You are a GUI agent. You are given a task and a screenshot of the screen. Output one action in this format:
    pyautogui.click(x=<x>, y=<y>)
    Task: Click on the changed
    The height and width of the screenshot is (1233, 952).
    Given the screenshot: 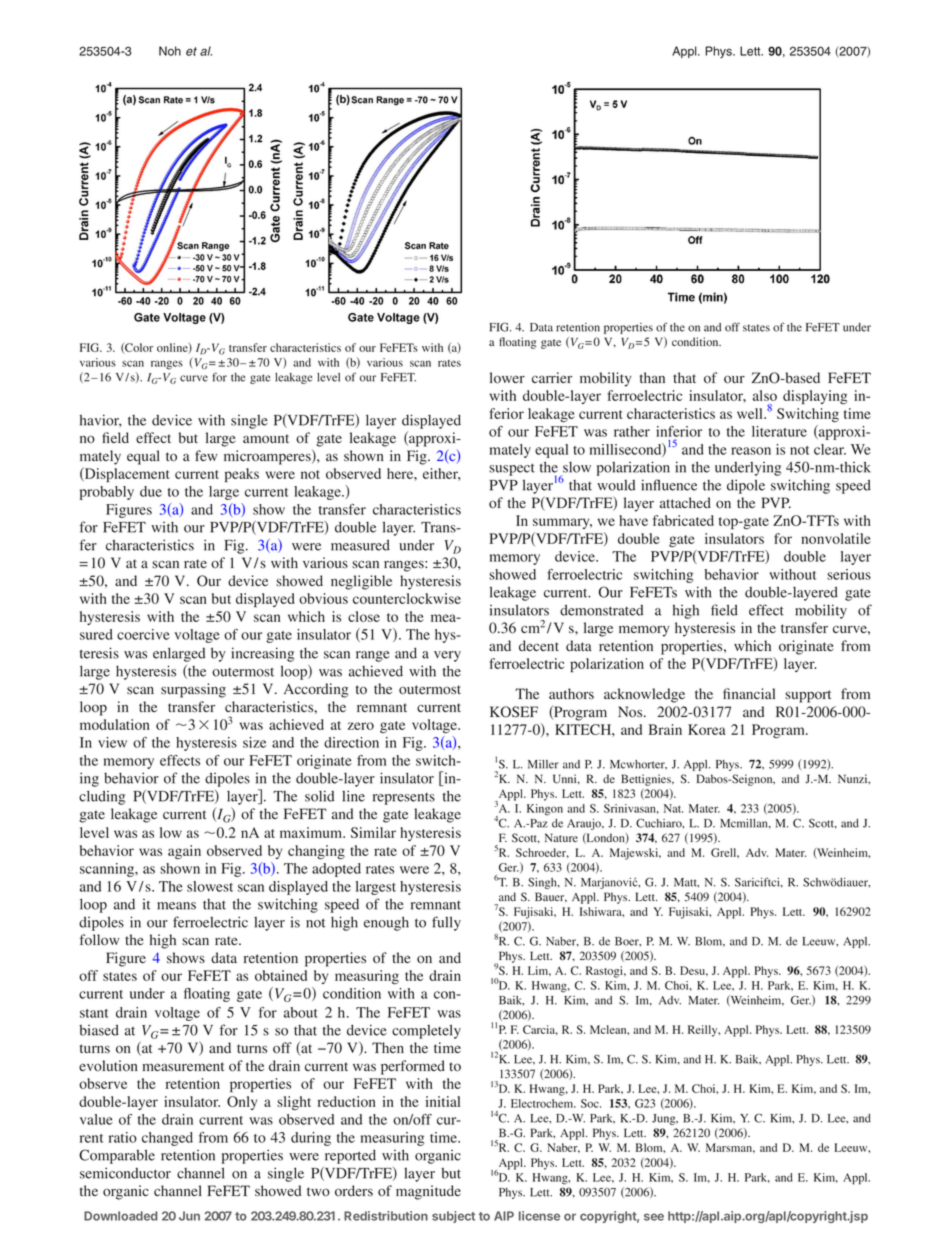 What is the action you would take?
    pyautogui.click(x=167, y=1139)
